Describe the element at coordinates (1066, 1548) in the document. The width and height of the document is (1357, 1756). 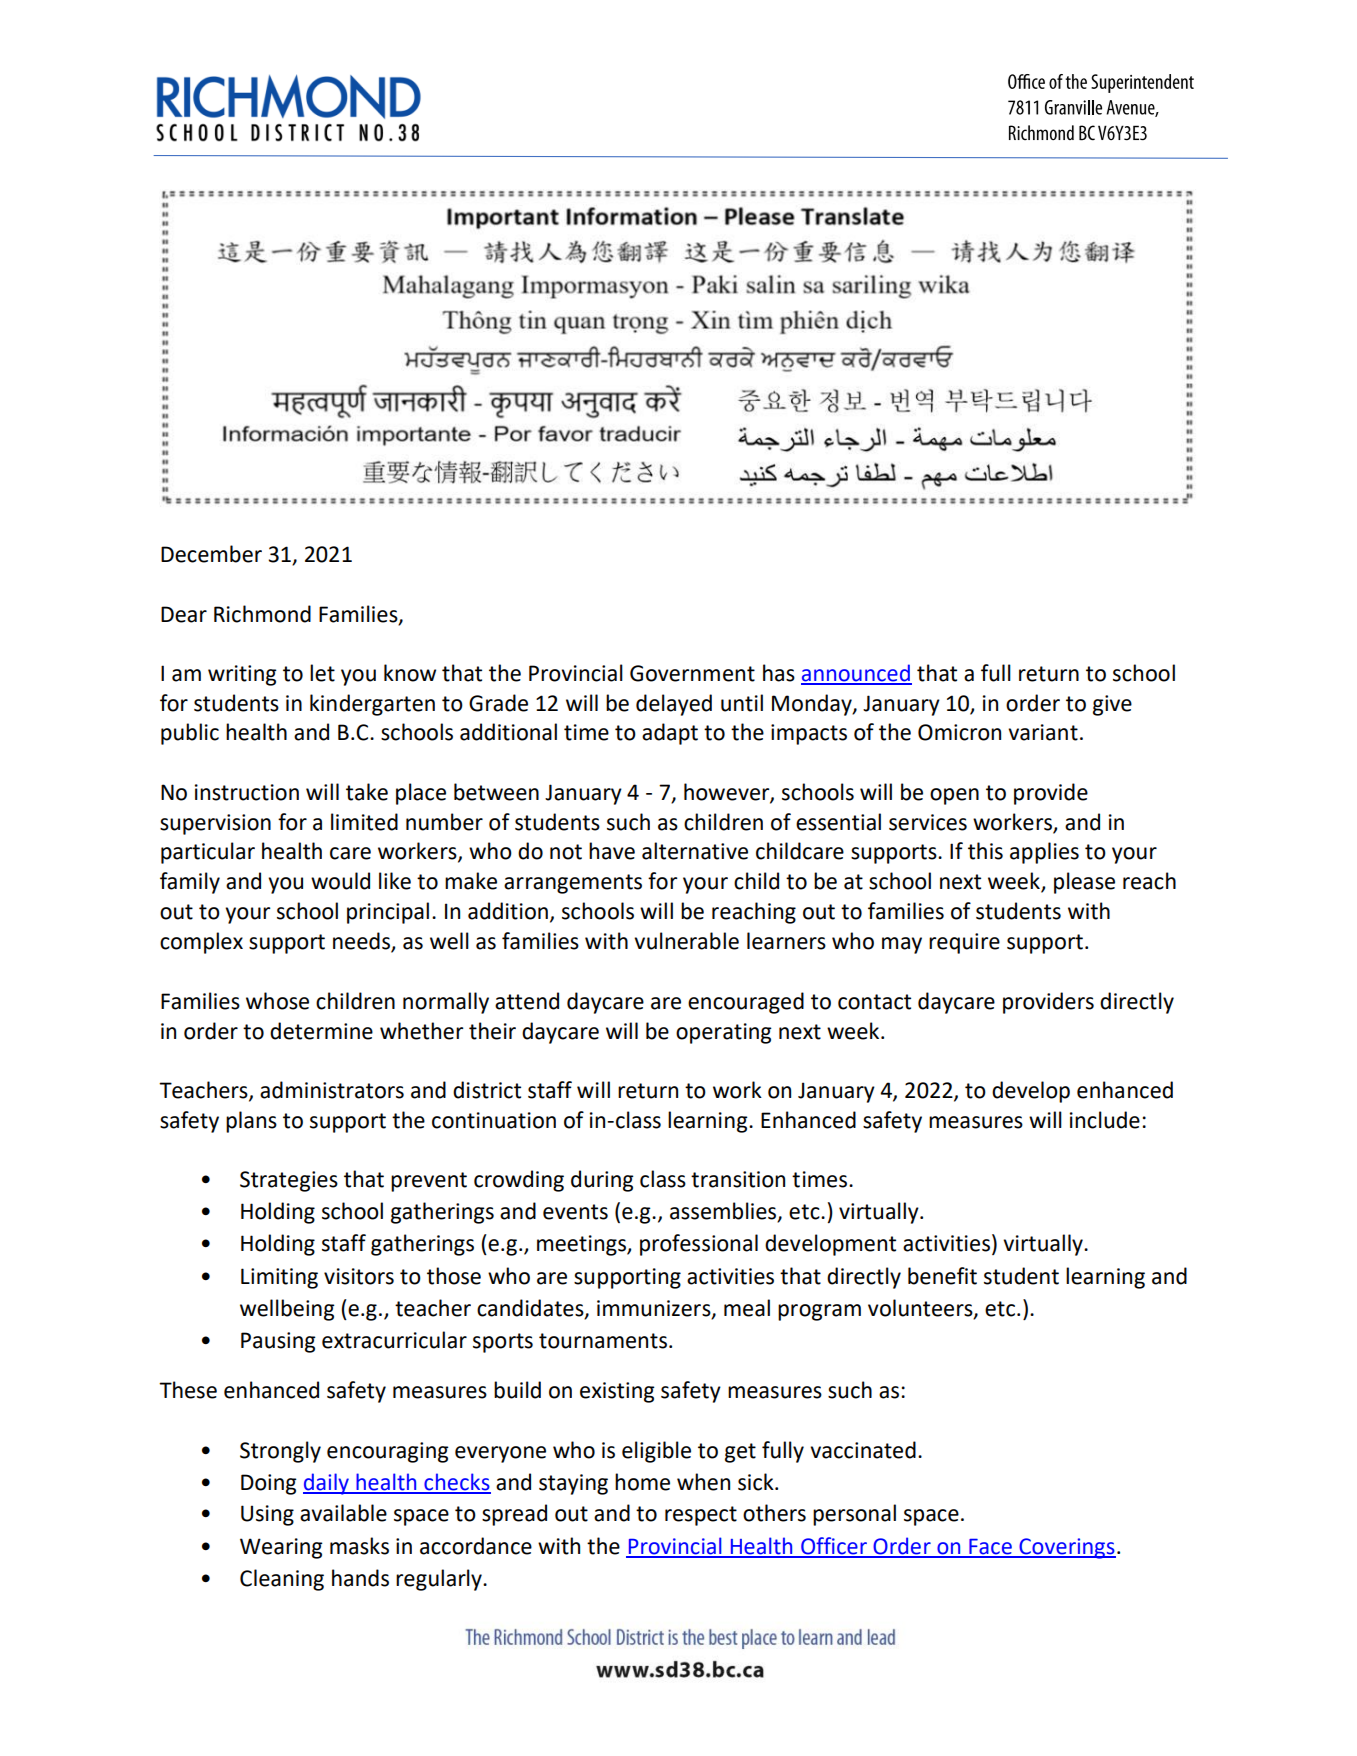
I see `Coverings` at that location.
